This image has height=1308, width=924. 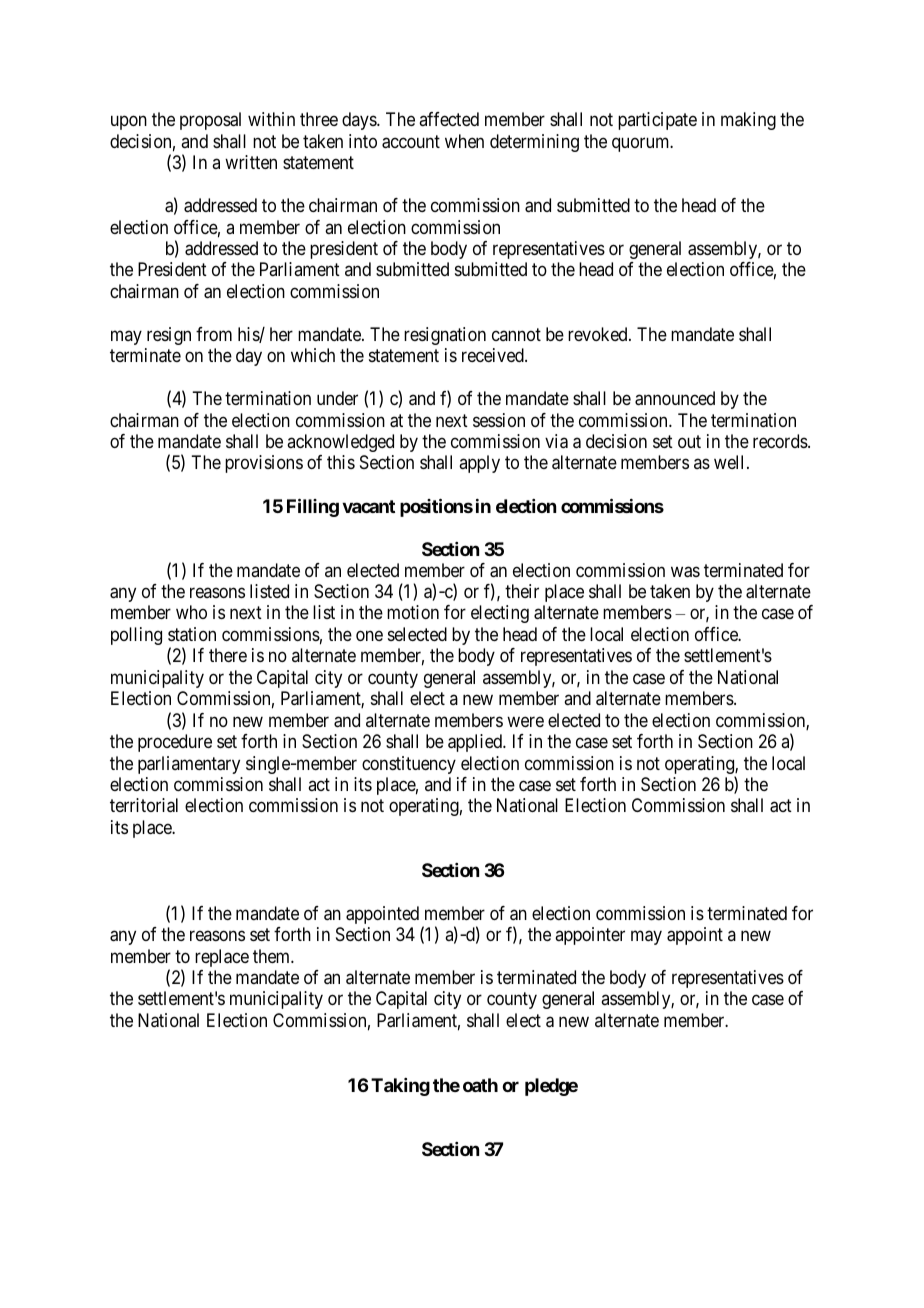 I want to click on oath, so click(x=480, y=1085).
